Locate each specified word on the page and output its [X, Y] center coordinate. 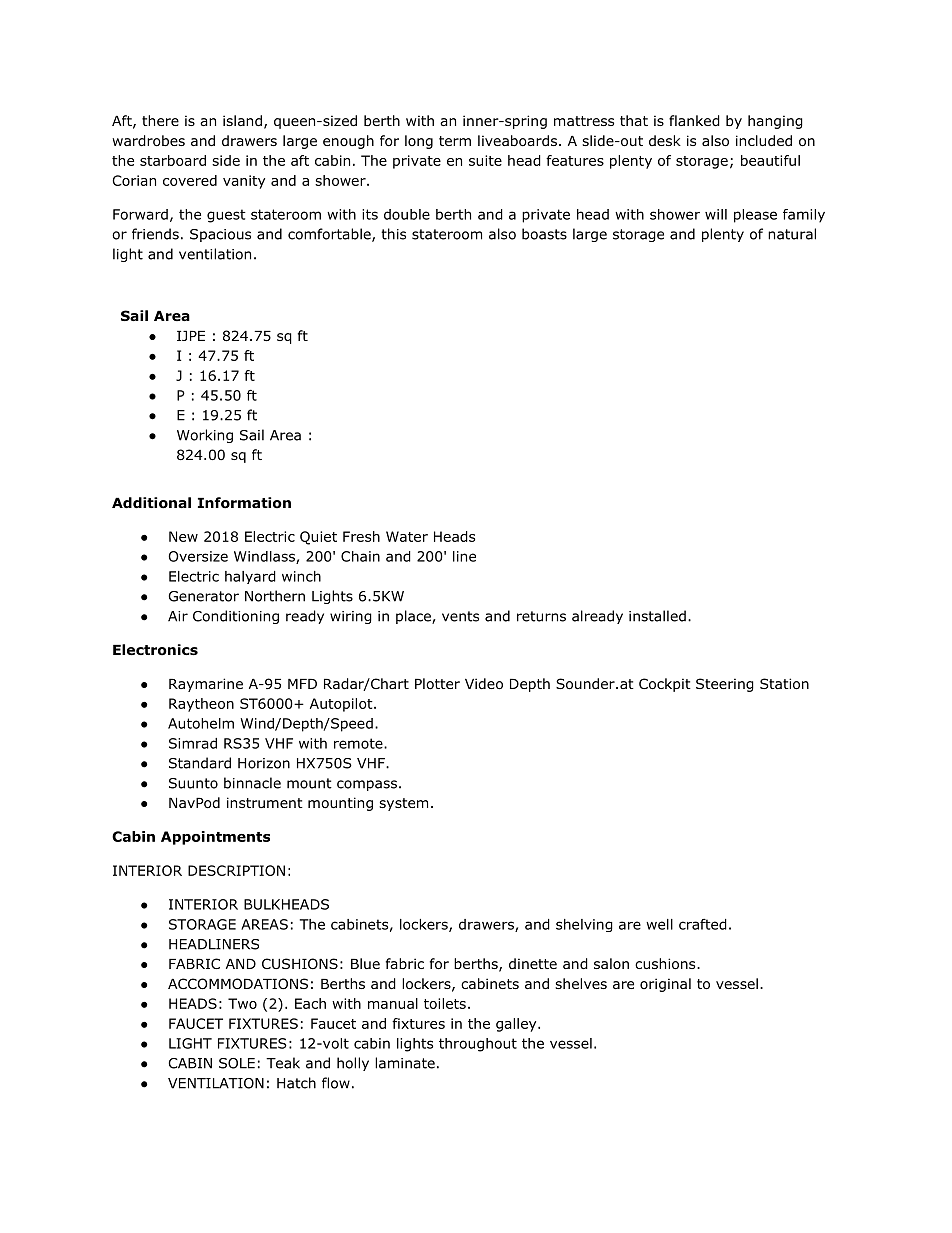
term [455, 141]
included [764, 140]
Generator [204, 596]
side [226, 160]
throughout [478, 1045]
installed [657, 616]
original [665, 985]
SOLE [237, 1063]
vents [460, 616]
